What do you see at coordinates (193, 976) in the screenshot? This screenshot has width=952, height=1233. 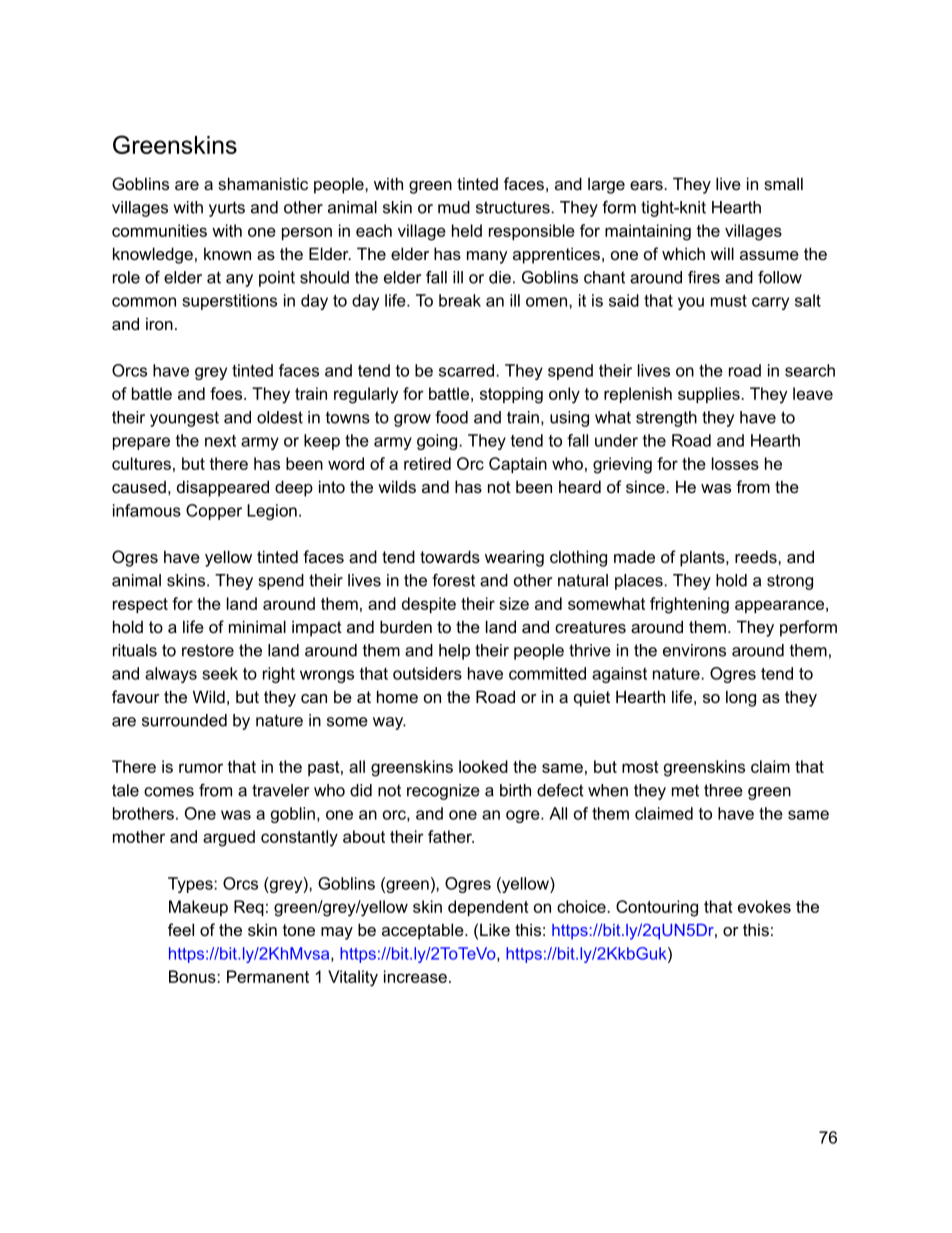 I see `Bonus` at bounding box center [193, 976].
